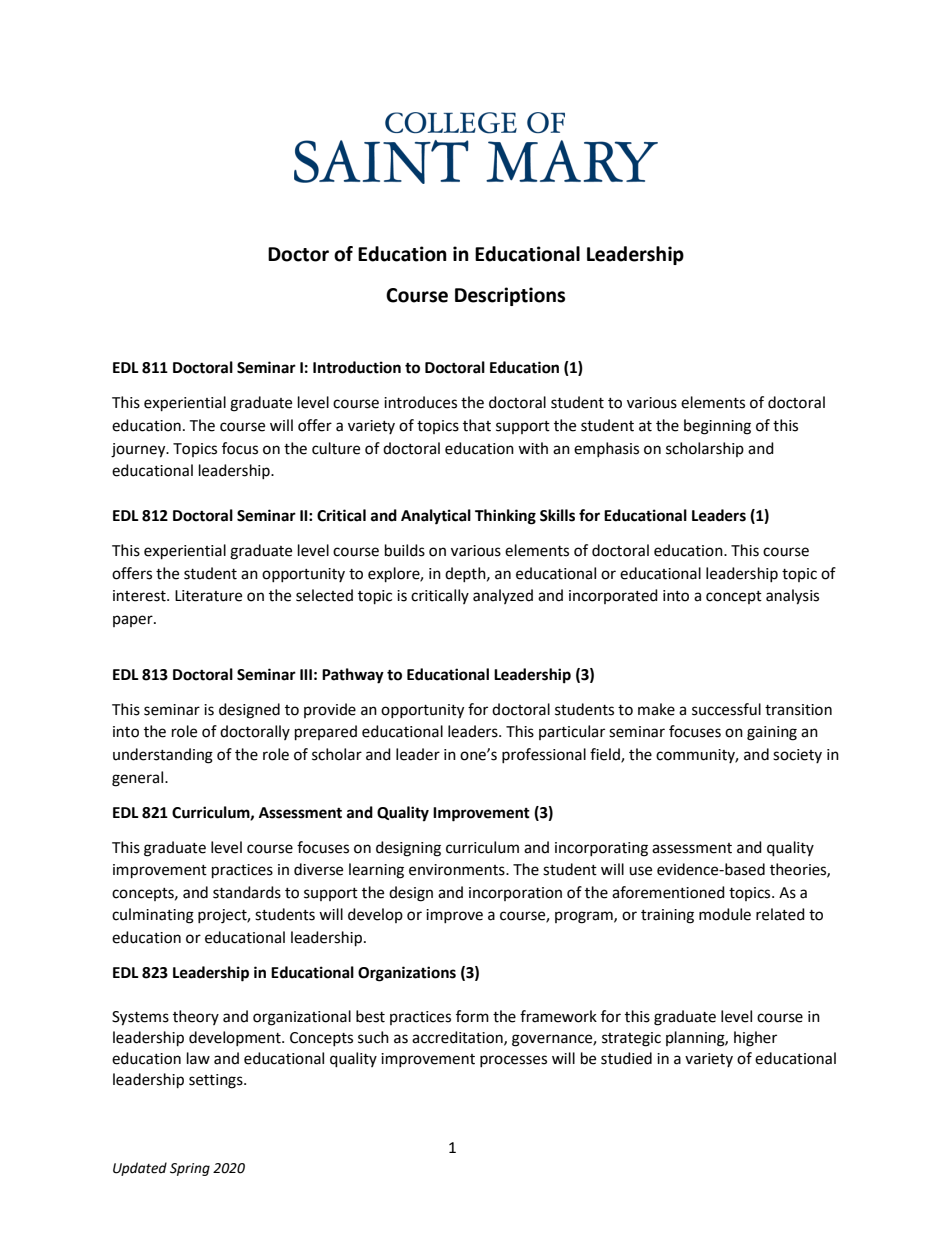 This page has width=952, height=1233. What do you see at coordinates (357, 367) in the page?
I see `Introduction` at bounding box center [357, 367].
